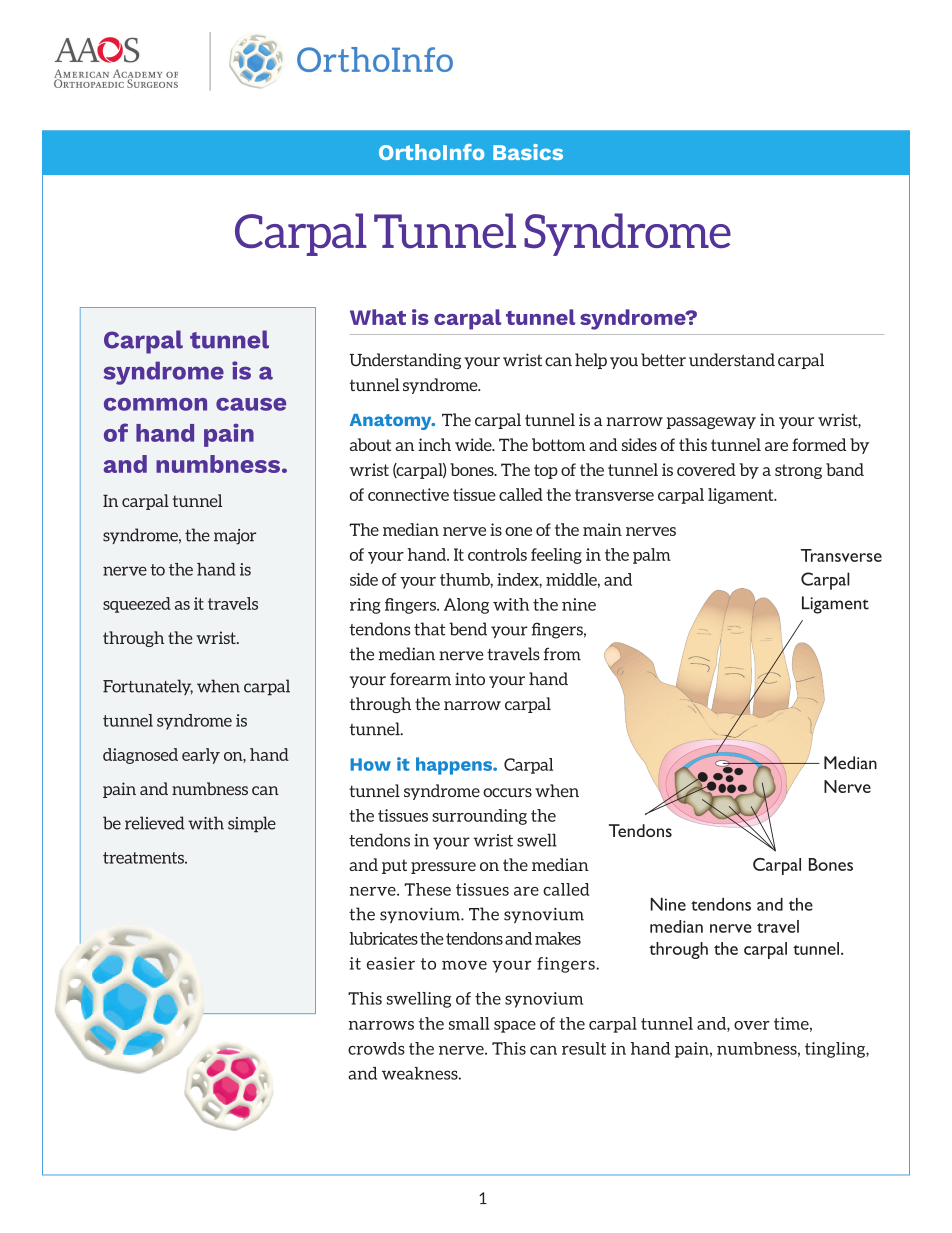 The height and width of the screenshot is (1233, 952). What do you see at coordinates (528, 152) in the screenshot?
I see `Basics` at bounding box center [528, 152].
